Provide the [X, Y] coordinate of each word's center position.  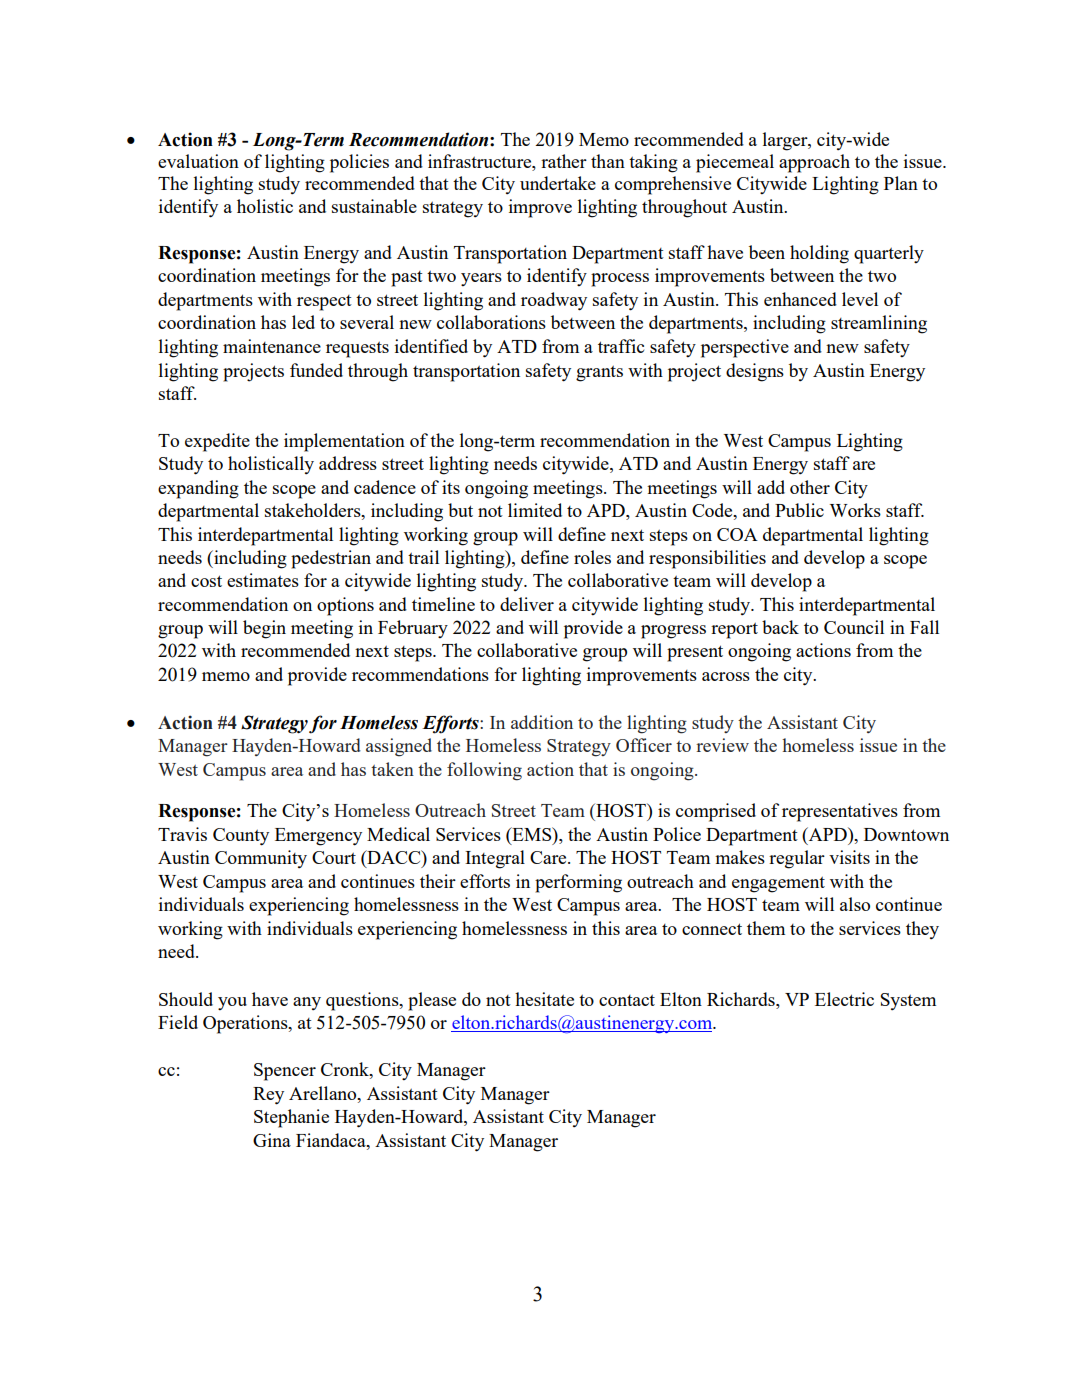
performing [578, 883]
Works [855, 510]
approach [814, 163]
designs [755, 372]
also [855, 904]
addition [542, 722]
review [722, 745]
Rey [268, 1096]
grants [599, 374]
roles [592, 557]
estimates [263, 580]
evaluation [198, 161]
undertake [558, 183]
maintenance [272, 346]
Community [261, 859]
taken [392, 769]
